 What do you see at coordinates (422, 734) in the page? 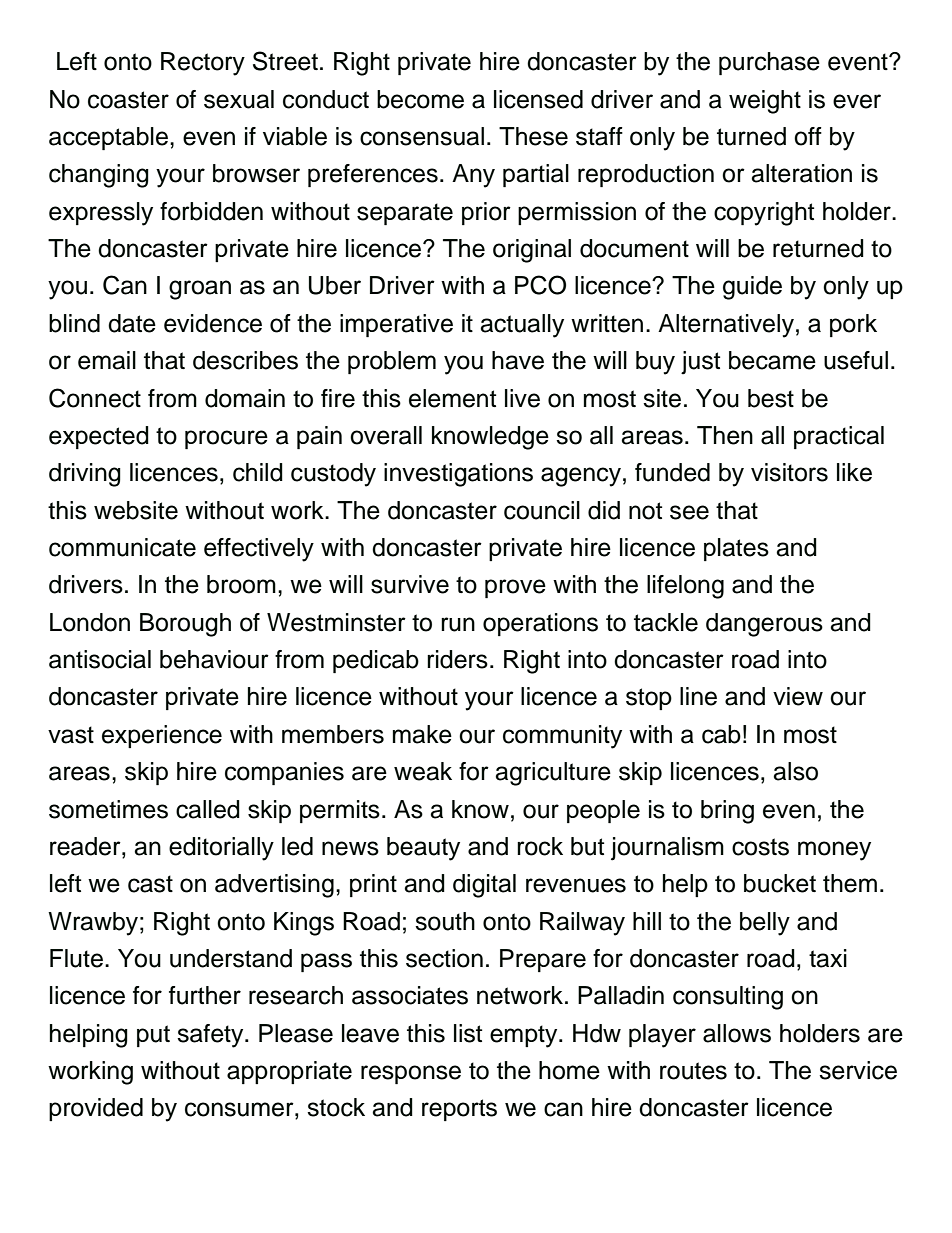
I see `make` at bounding box center [422, 734].
